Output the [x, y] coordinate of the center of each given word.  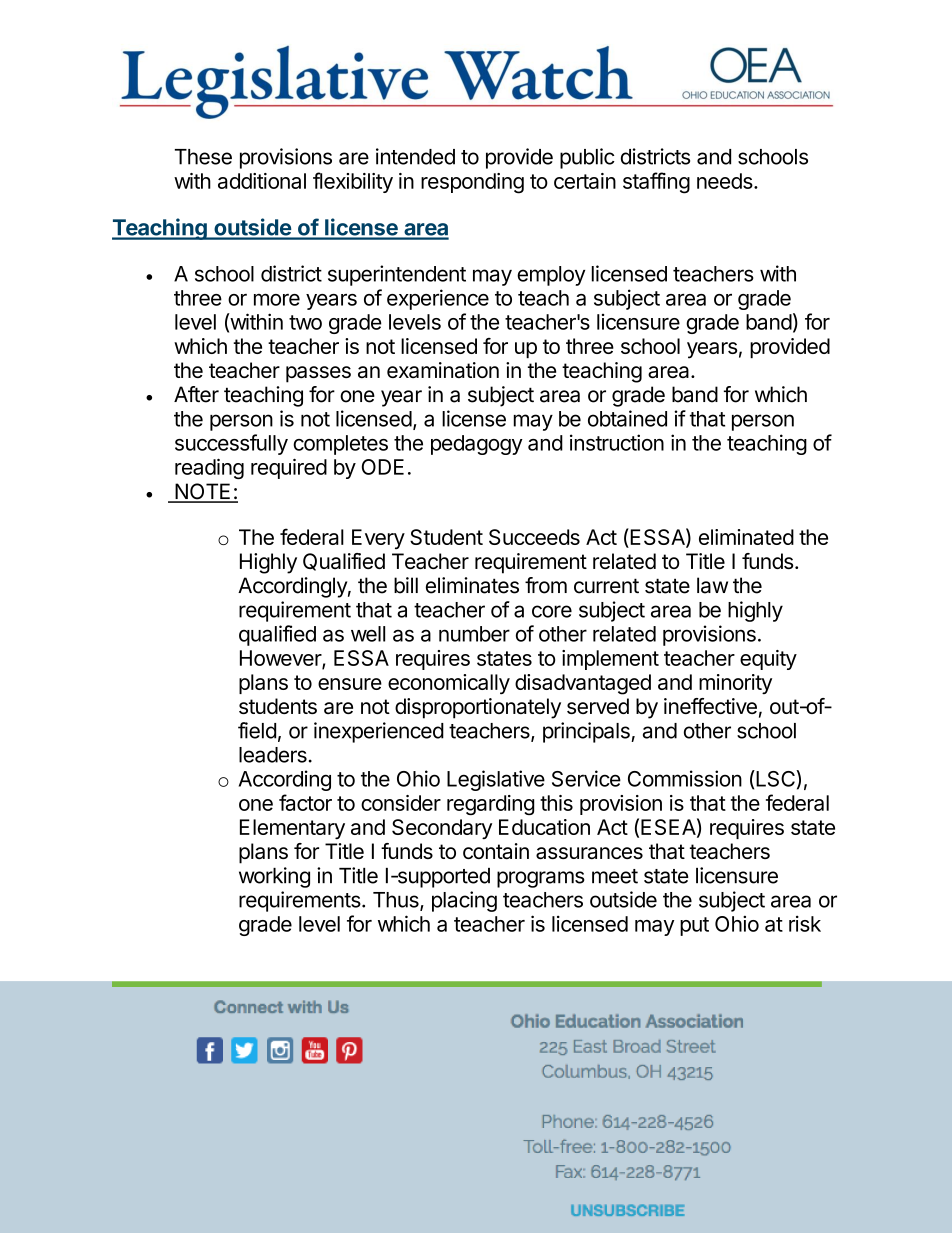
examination [443, 370]
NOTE [203, 492]
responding [472, 183]
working [274, 877]
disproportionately [478, 708]
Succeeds [534, 537]
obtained [627, 418]
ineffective [710, 706]
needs [725, 181]
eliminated [746, 537]
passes [318, 374]
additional [262, 181]
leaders [273, 755]
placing [464, 901]
